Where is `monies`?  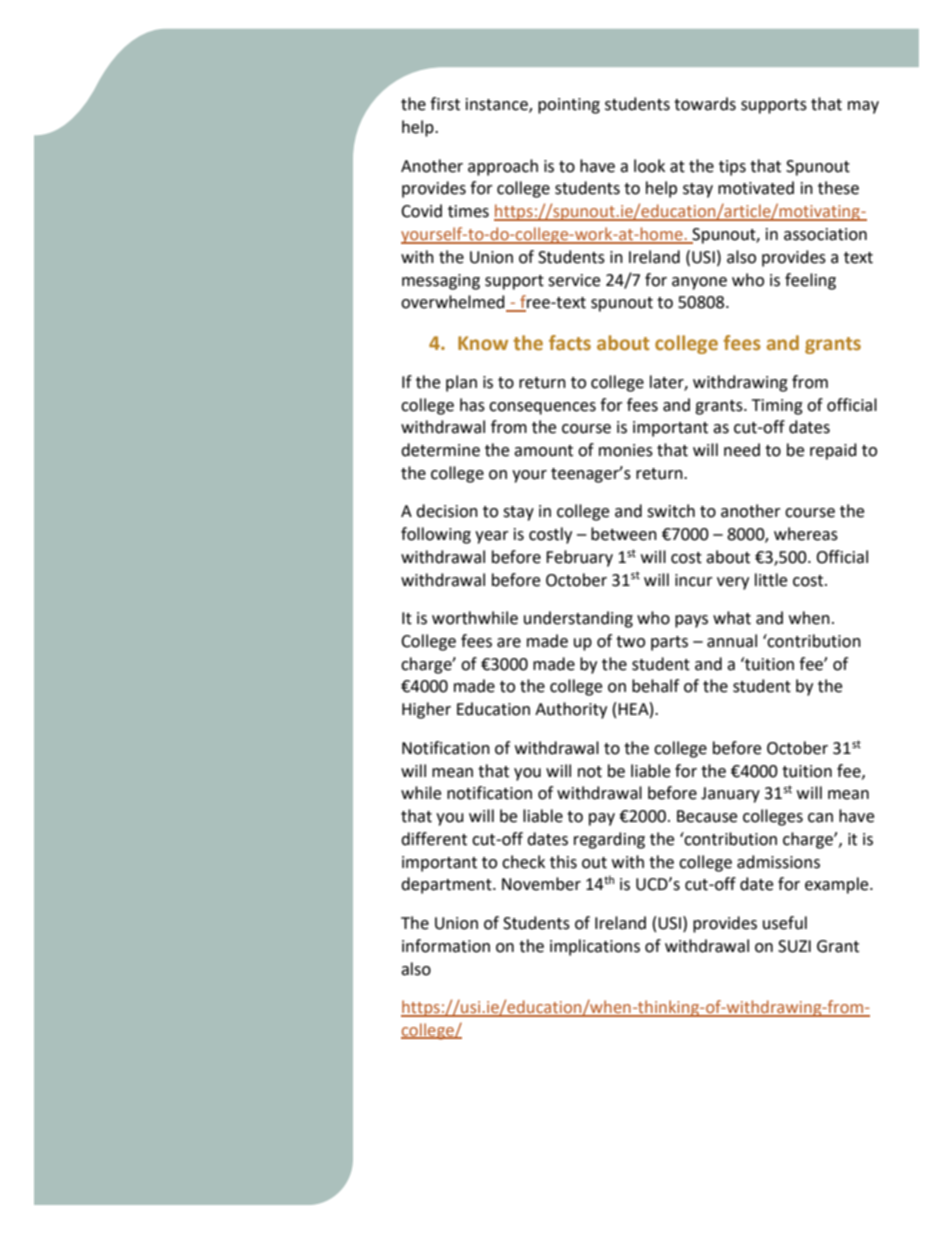
monies is located at coordinates (626, 450).
